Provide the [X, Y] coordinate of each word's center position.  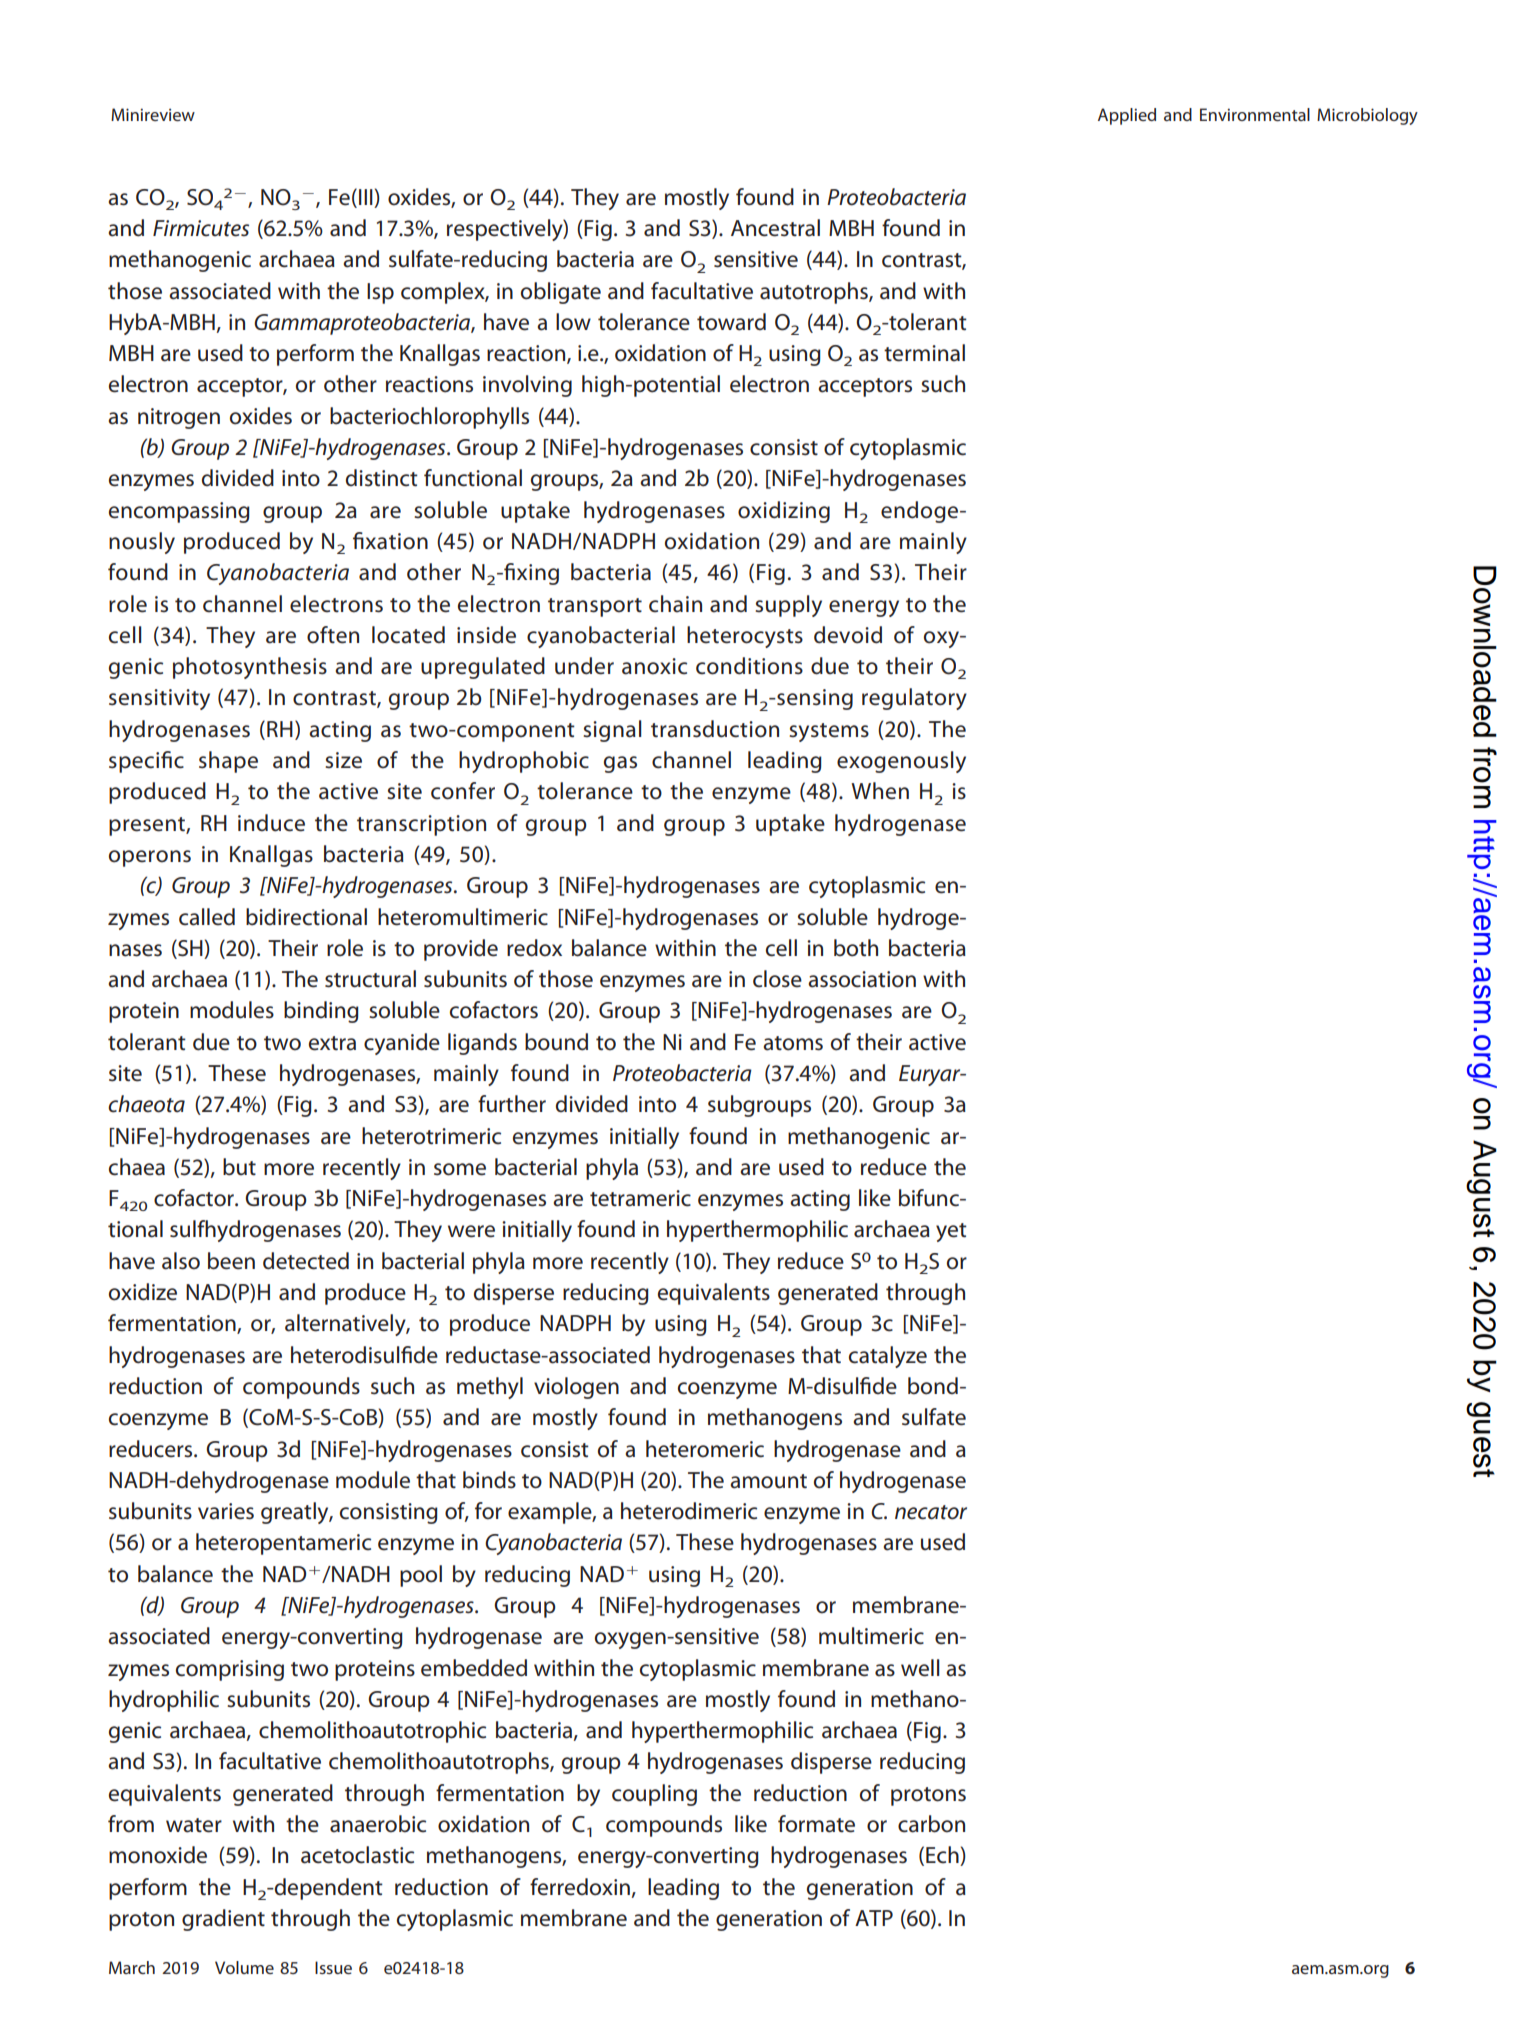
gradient [223, 1920]
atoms [793, 1043]
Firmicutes [201, 228]
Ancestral [775, 228]
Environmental [1255, 114]
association [862, 979]
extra [332, 1043]
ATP [874, 1918]
